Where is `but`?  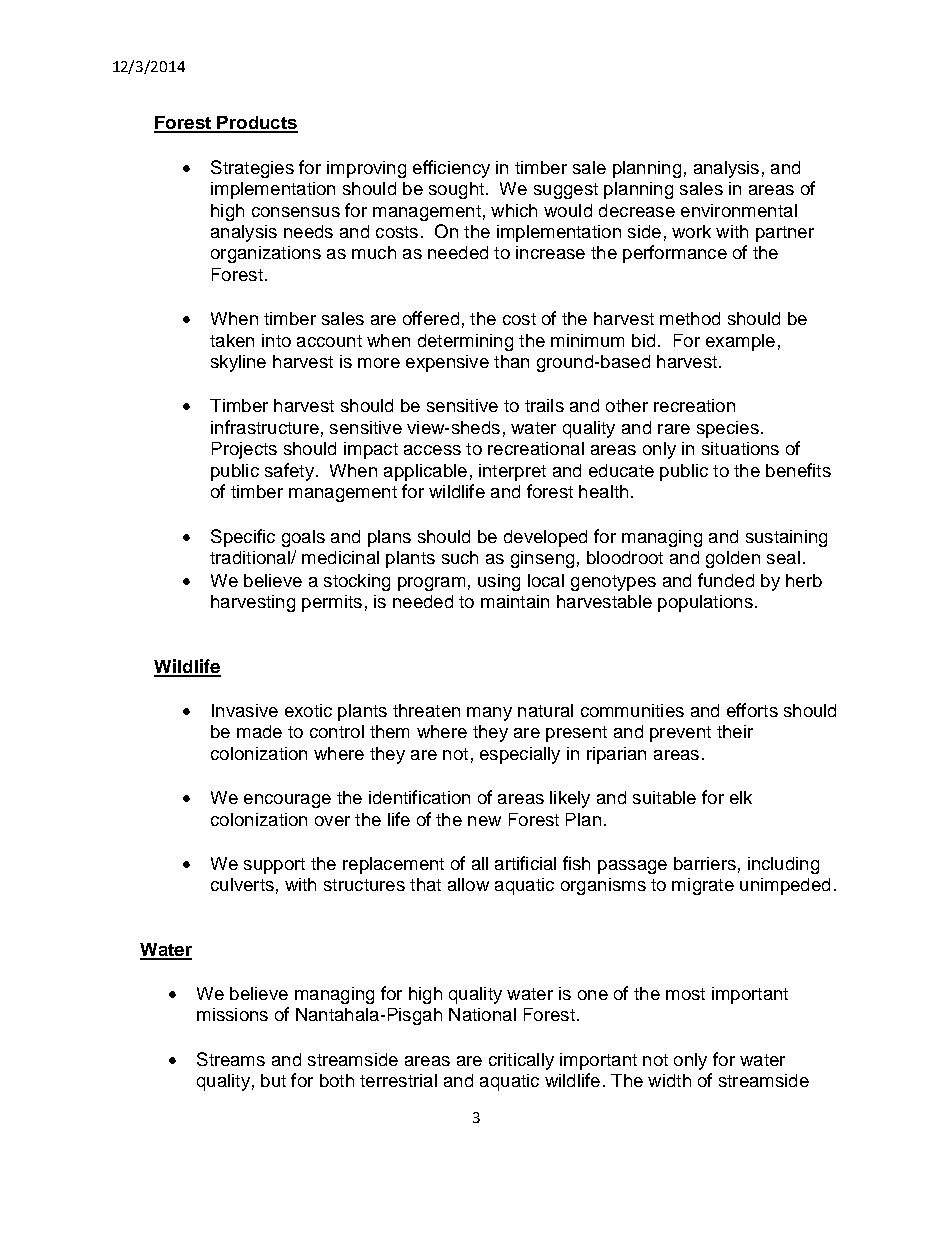
but is located at coordinates (273, 1080).
